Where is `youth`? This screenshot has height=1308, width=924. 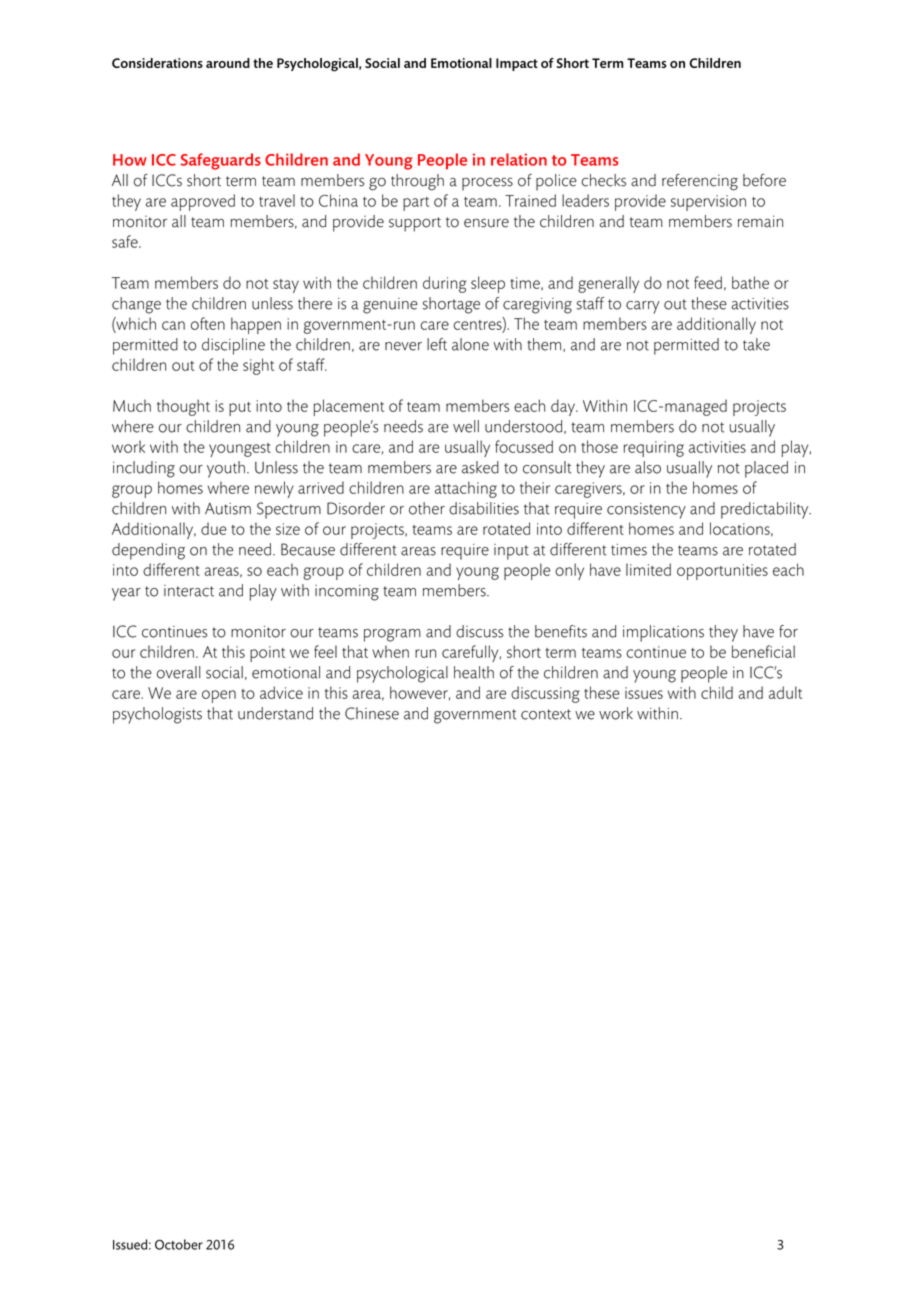 youth is located at coordinates (226, 469).
